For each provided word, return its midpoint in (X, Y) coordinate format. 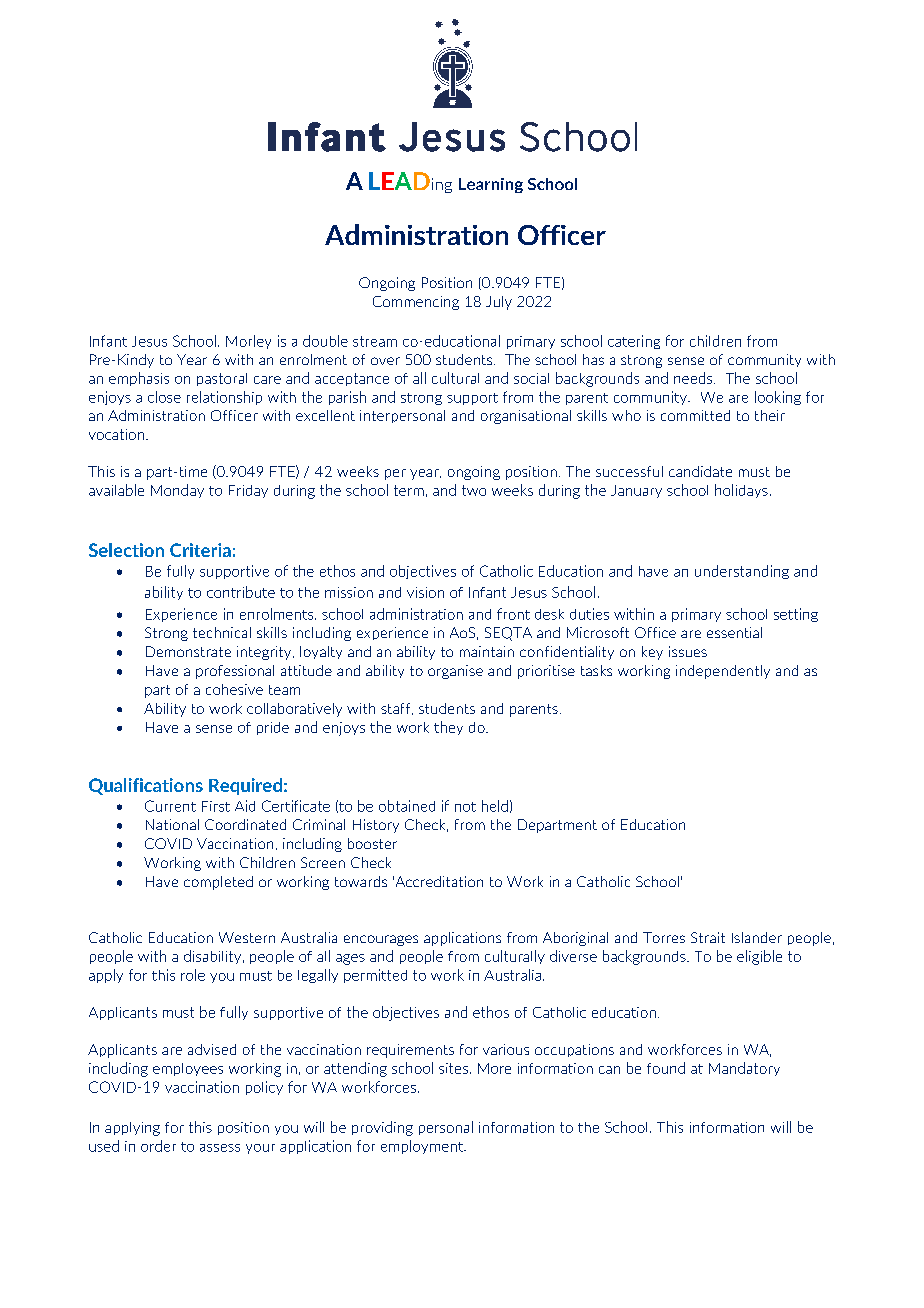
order (158, 1146)
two (474, 490)
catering (634, 342)
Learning (491, 185)
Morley (248, 342)
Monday (177, 491)
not (465, 807)
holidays (741, 491)
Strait (708, 937)
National (172, 824)
